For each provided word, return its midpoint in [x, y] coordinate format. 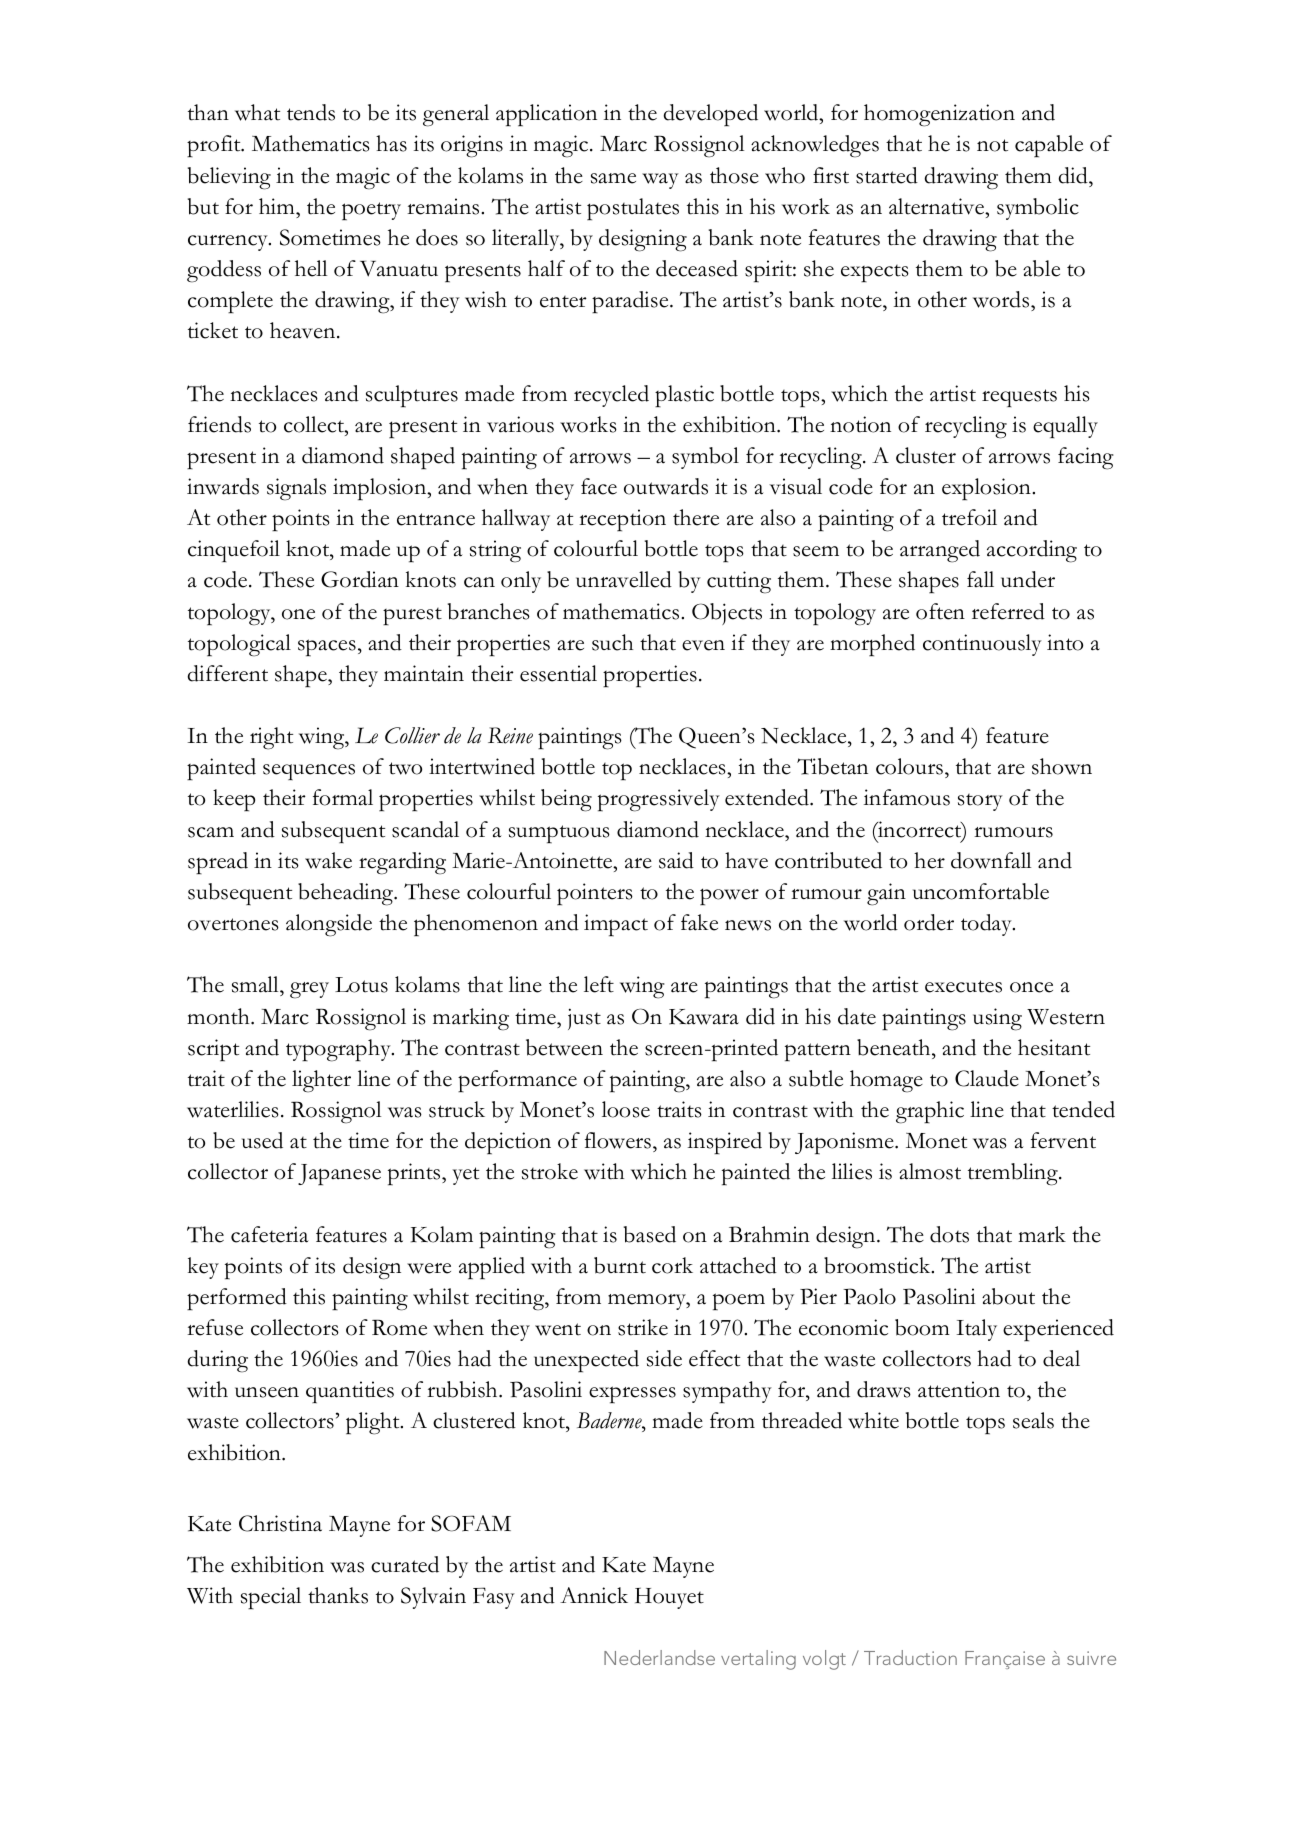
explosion [987, 489]
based [650, 1234]
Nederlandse [659, 1657]
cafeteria [270, 1234]
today [987, 925]
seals [1033, 1420]
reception [622, 520]
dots [949, 1234]
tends [311, 112]
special [271, 1598]
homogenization [939, 115]
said [676, 860]
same [613, 178]
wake [328, 860]
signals [296, 489]
